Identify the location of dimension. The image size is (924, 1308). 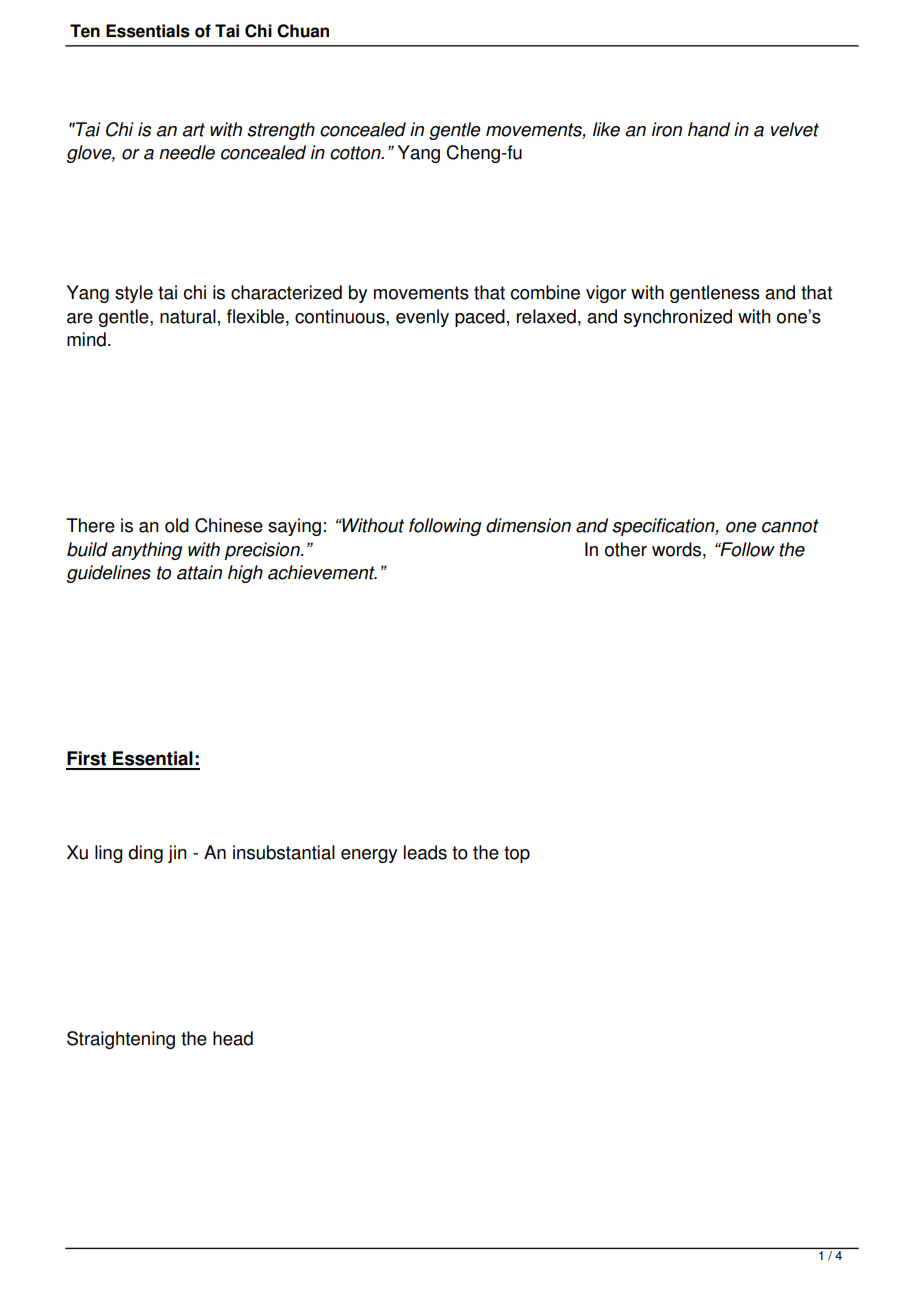
(528, 525).
